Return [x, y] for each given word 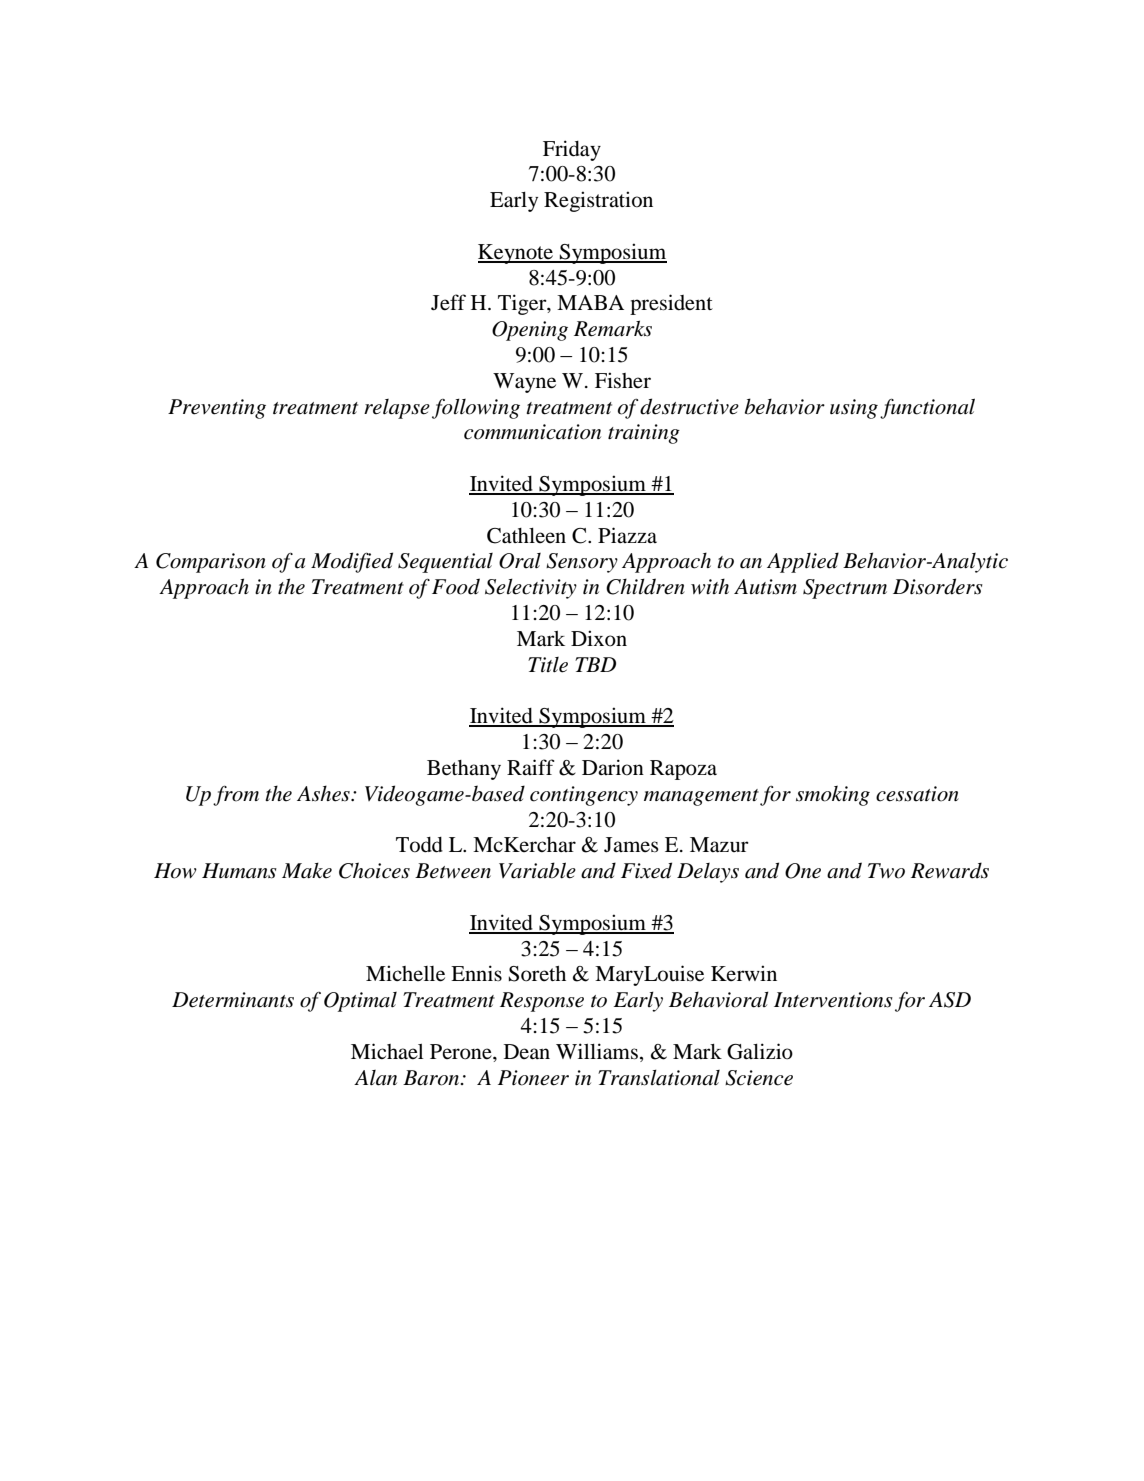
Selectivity [531, 589]
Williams [597, 1051]
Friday [572, 150]
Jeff [448, 302]
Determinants [233, 1000]
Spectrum [845, 589]
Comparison [211, 563]
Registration [598, 201]
